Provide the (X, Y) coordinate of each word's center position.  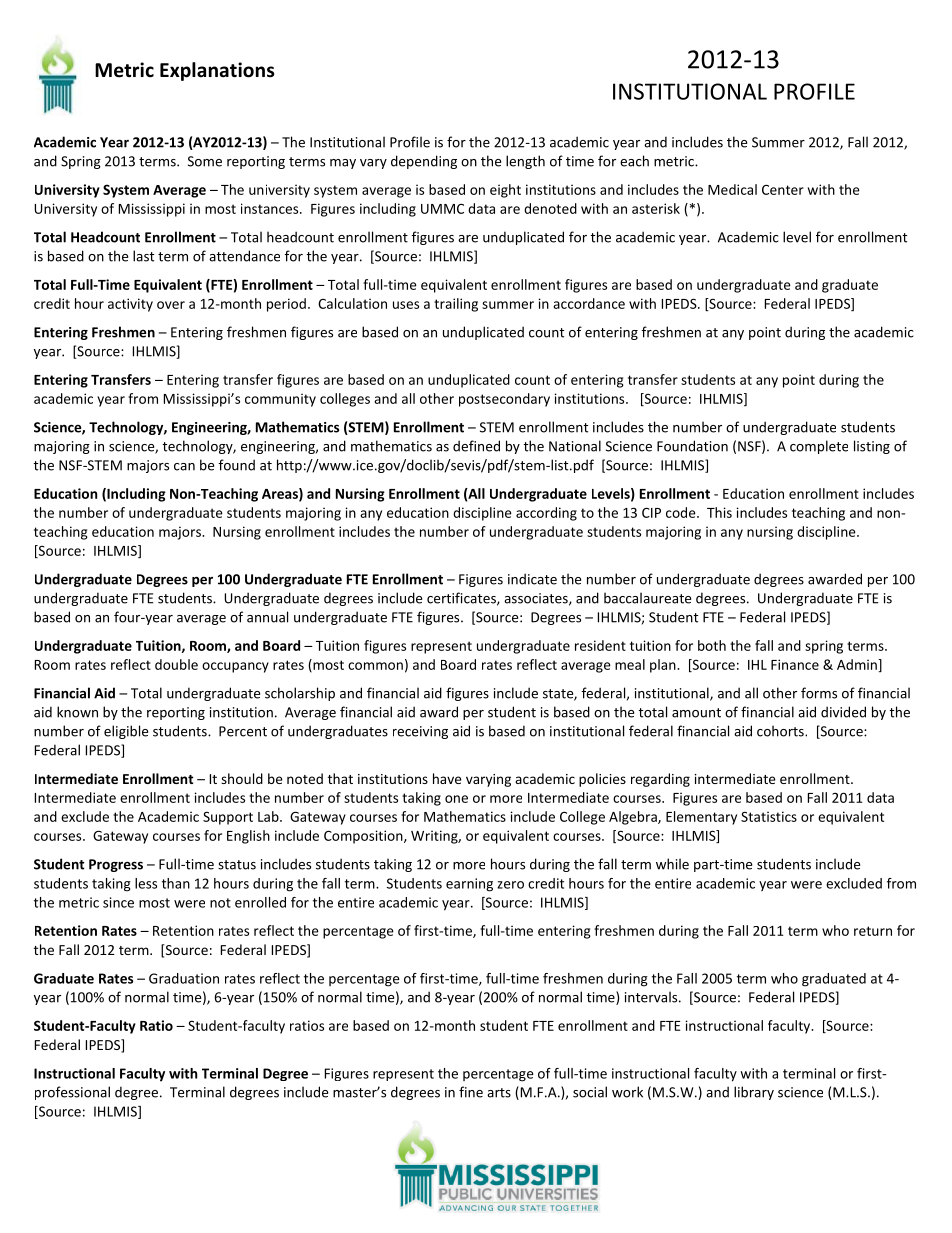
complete (819, 447)
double (176, 664)
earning (469, 885)
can (184, 467)
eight (505, 191)
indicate (532, 579)
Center (783, 190)
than (176, 883)
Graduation (184, 978)
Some (205, 161)
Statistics (769, 816)
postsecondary (504, 400)
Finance (795, 664)
